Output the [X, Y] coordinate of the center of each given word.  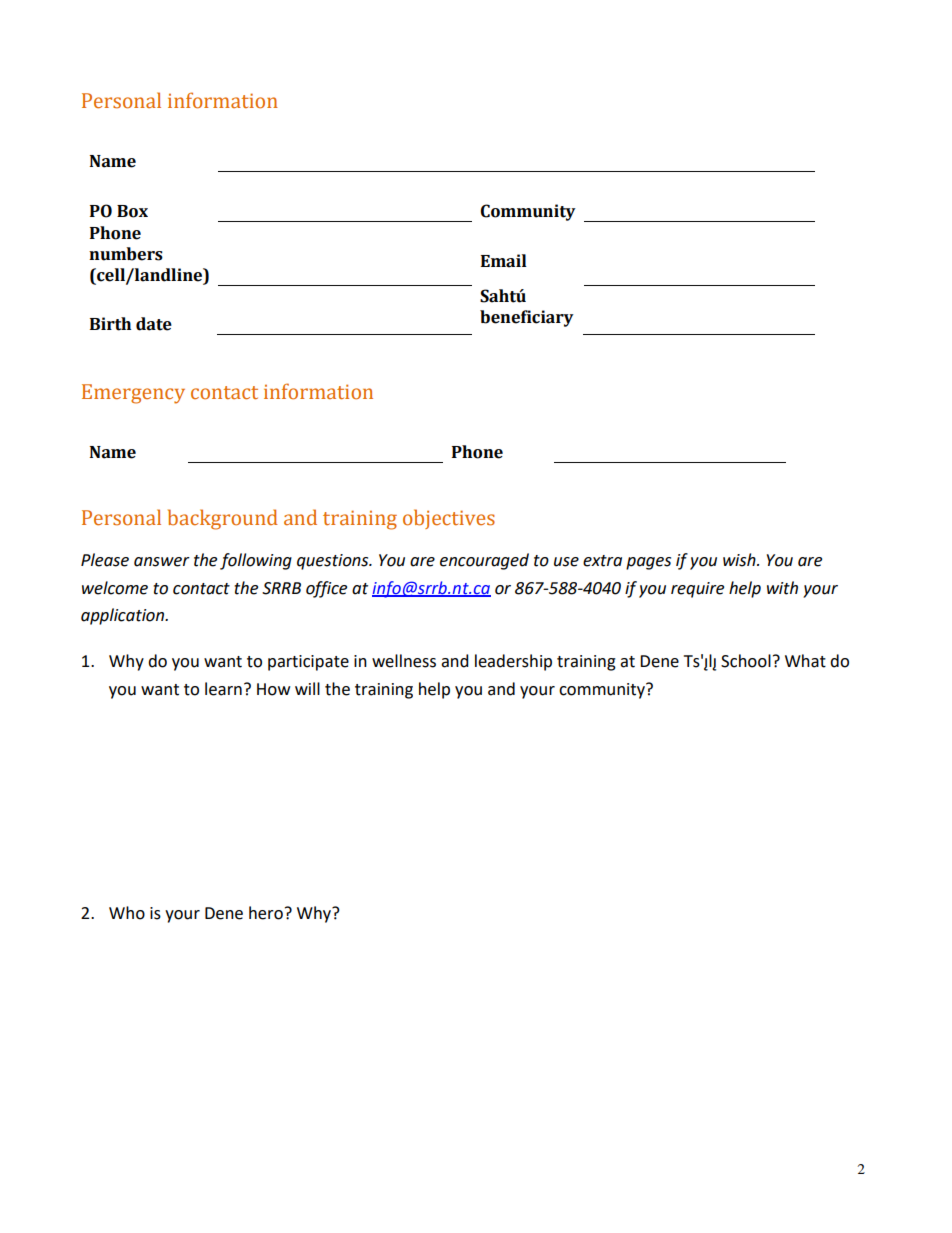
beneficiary [527, 318]
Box [132, 211]
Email [504, 261]
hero [266, 913]
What [805, 661]
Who [127, 913]
